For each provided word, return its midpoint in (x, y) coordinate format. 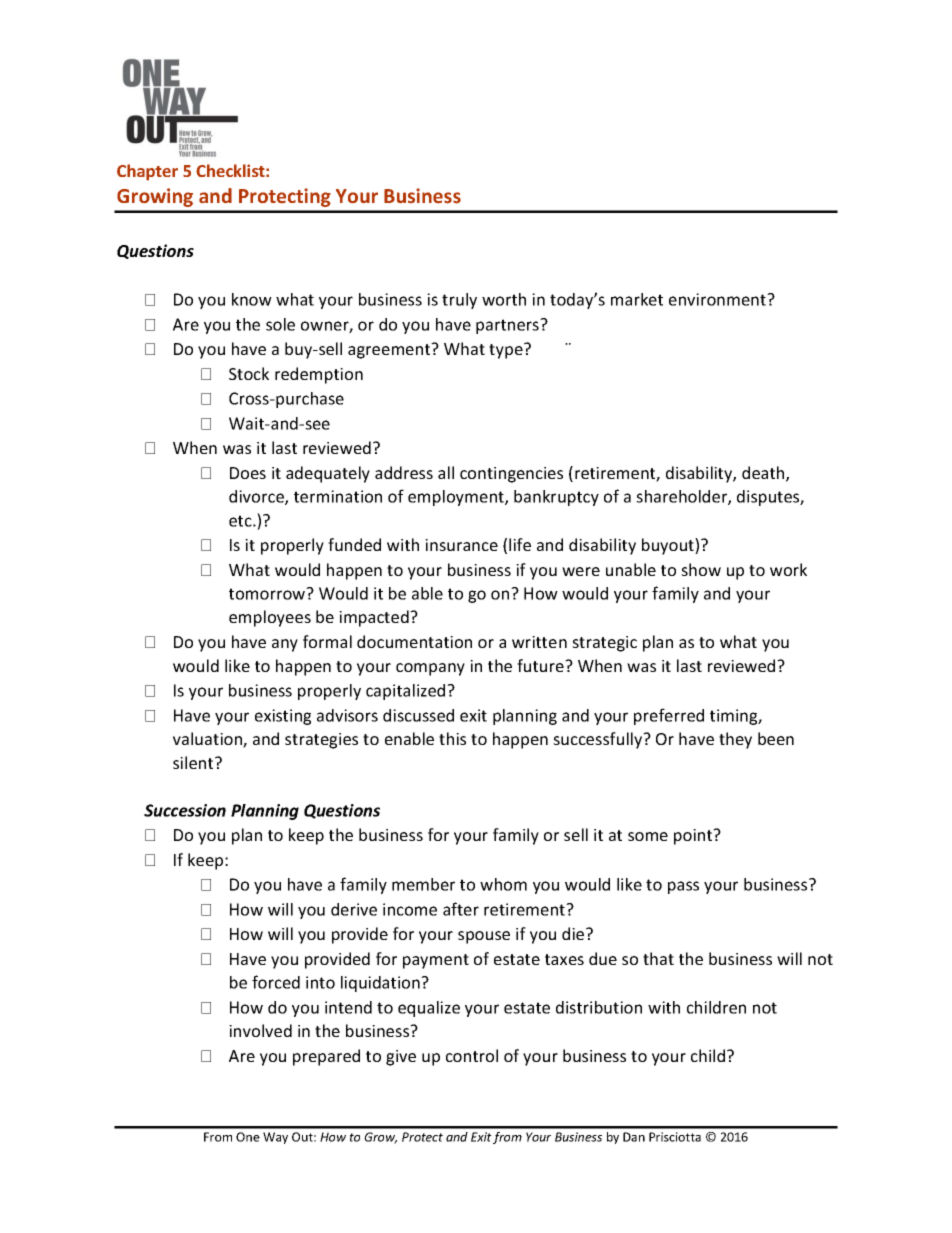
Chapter (147, 172)
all (446, 472)
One (248, 1137)
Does (248, 473)
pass (683, 887)
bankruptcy (556, 498)
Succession (185, 810)
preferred (669, 716)
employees (270, 618)
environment (718, 299)
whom (503, 884)
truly (459, 301)
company (430, 669)
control (472, 1055)
